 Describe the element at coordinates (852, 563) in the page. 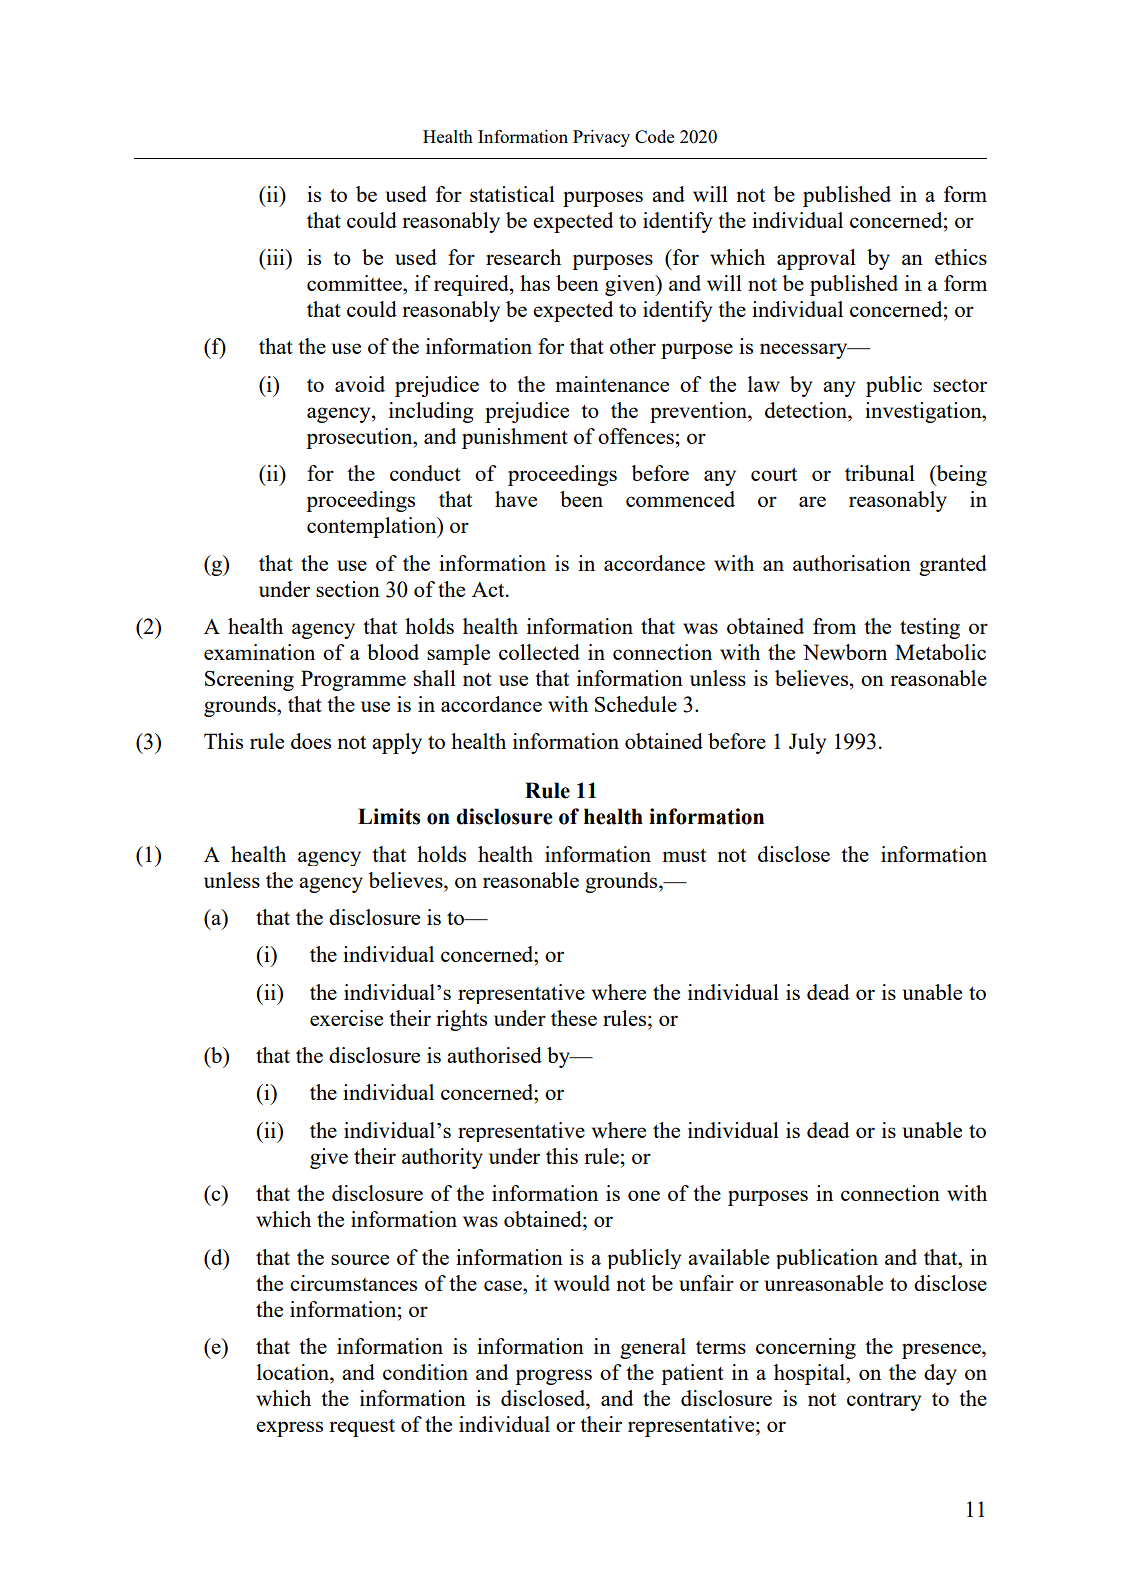

I see `authorisation` at that location.
